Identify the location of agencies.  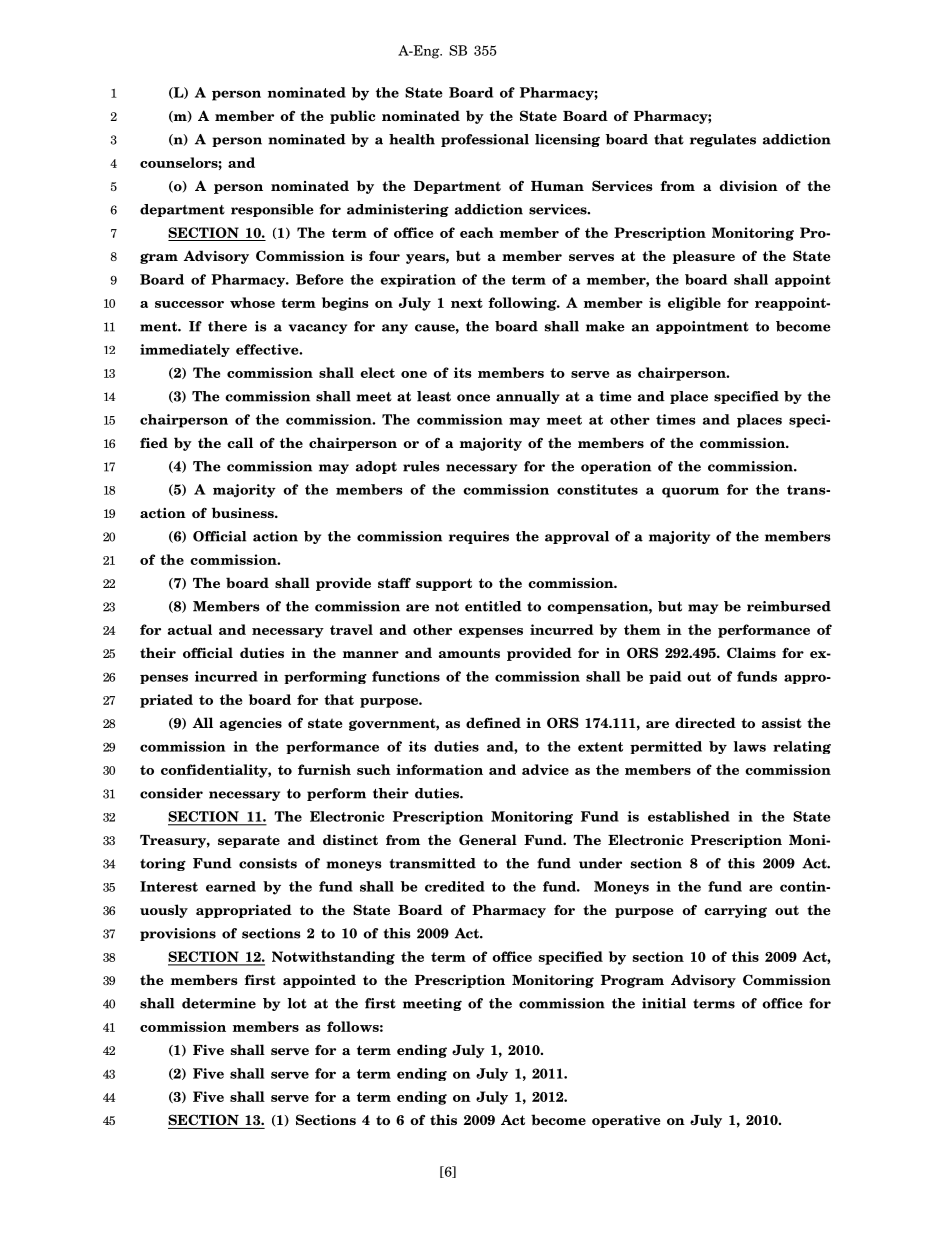
(251, 724).
